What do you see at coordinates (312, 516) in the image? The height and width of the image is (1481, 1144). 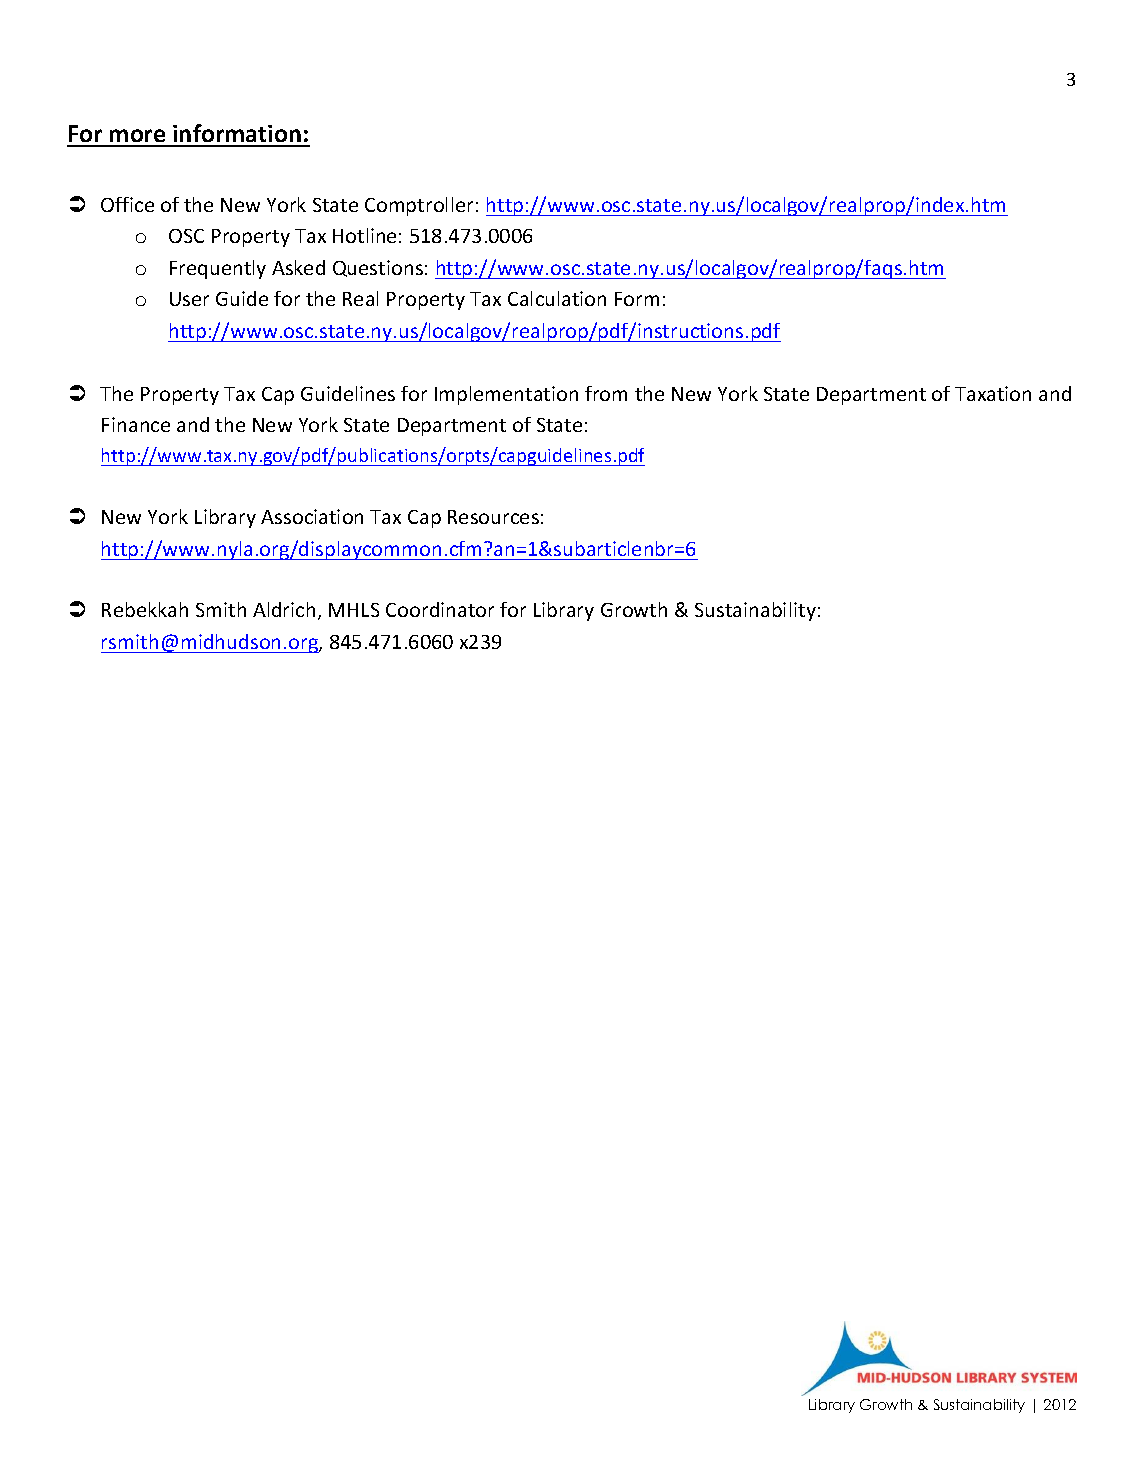 I see `Association` at bounding box center [312, 516].
